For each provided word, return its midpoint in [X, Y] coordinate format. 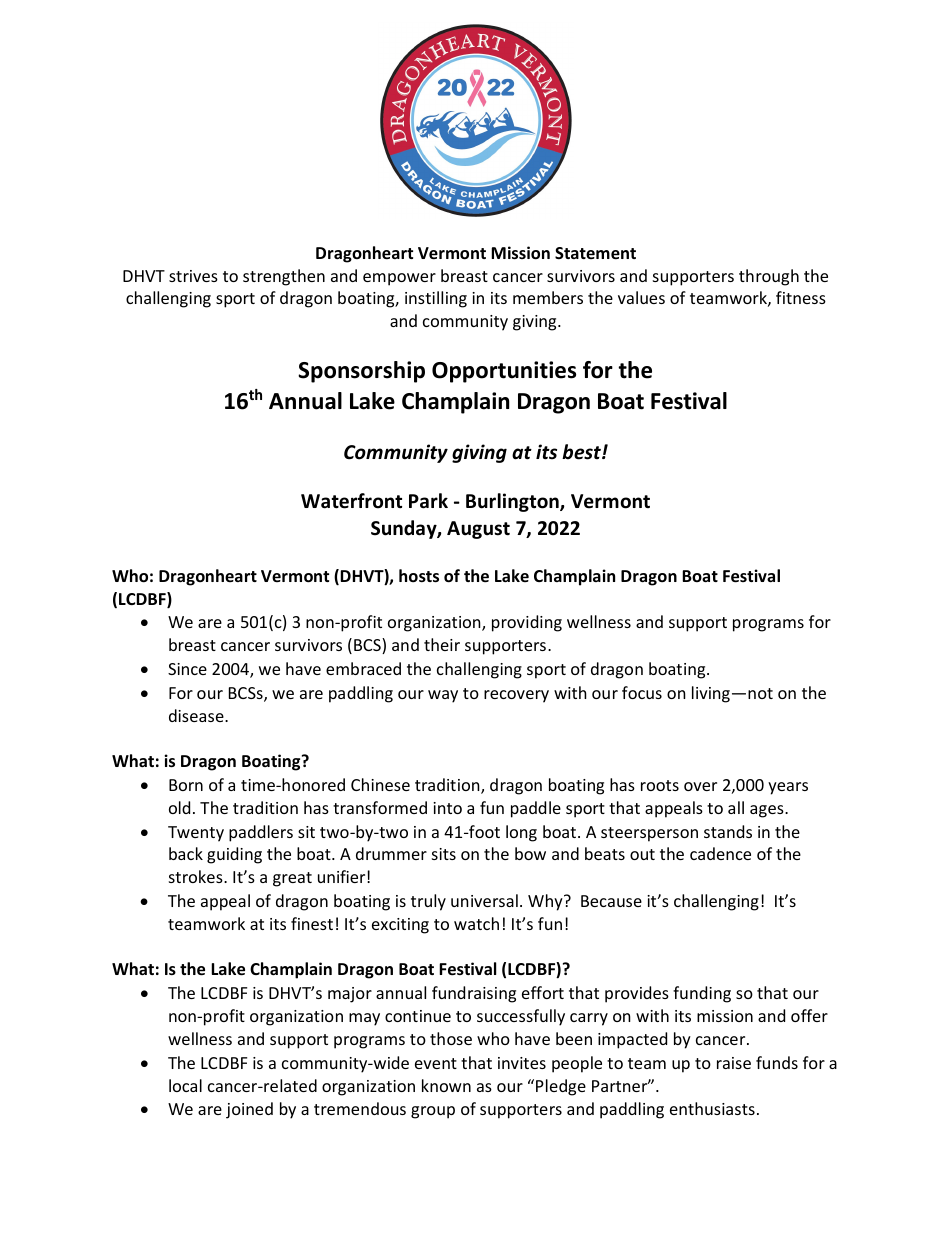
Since [187, 669]
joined [249, 1110]
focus [642, 692]
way [443, 696]
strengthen [284, 277]
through [769, 277]
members [548, 297]
